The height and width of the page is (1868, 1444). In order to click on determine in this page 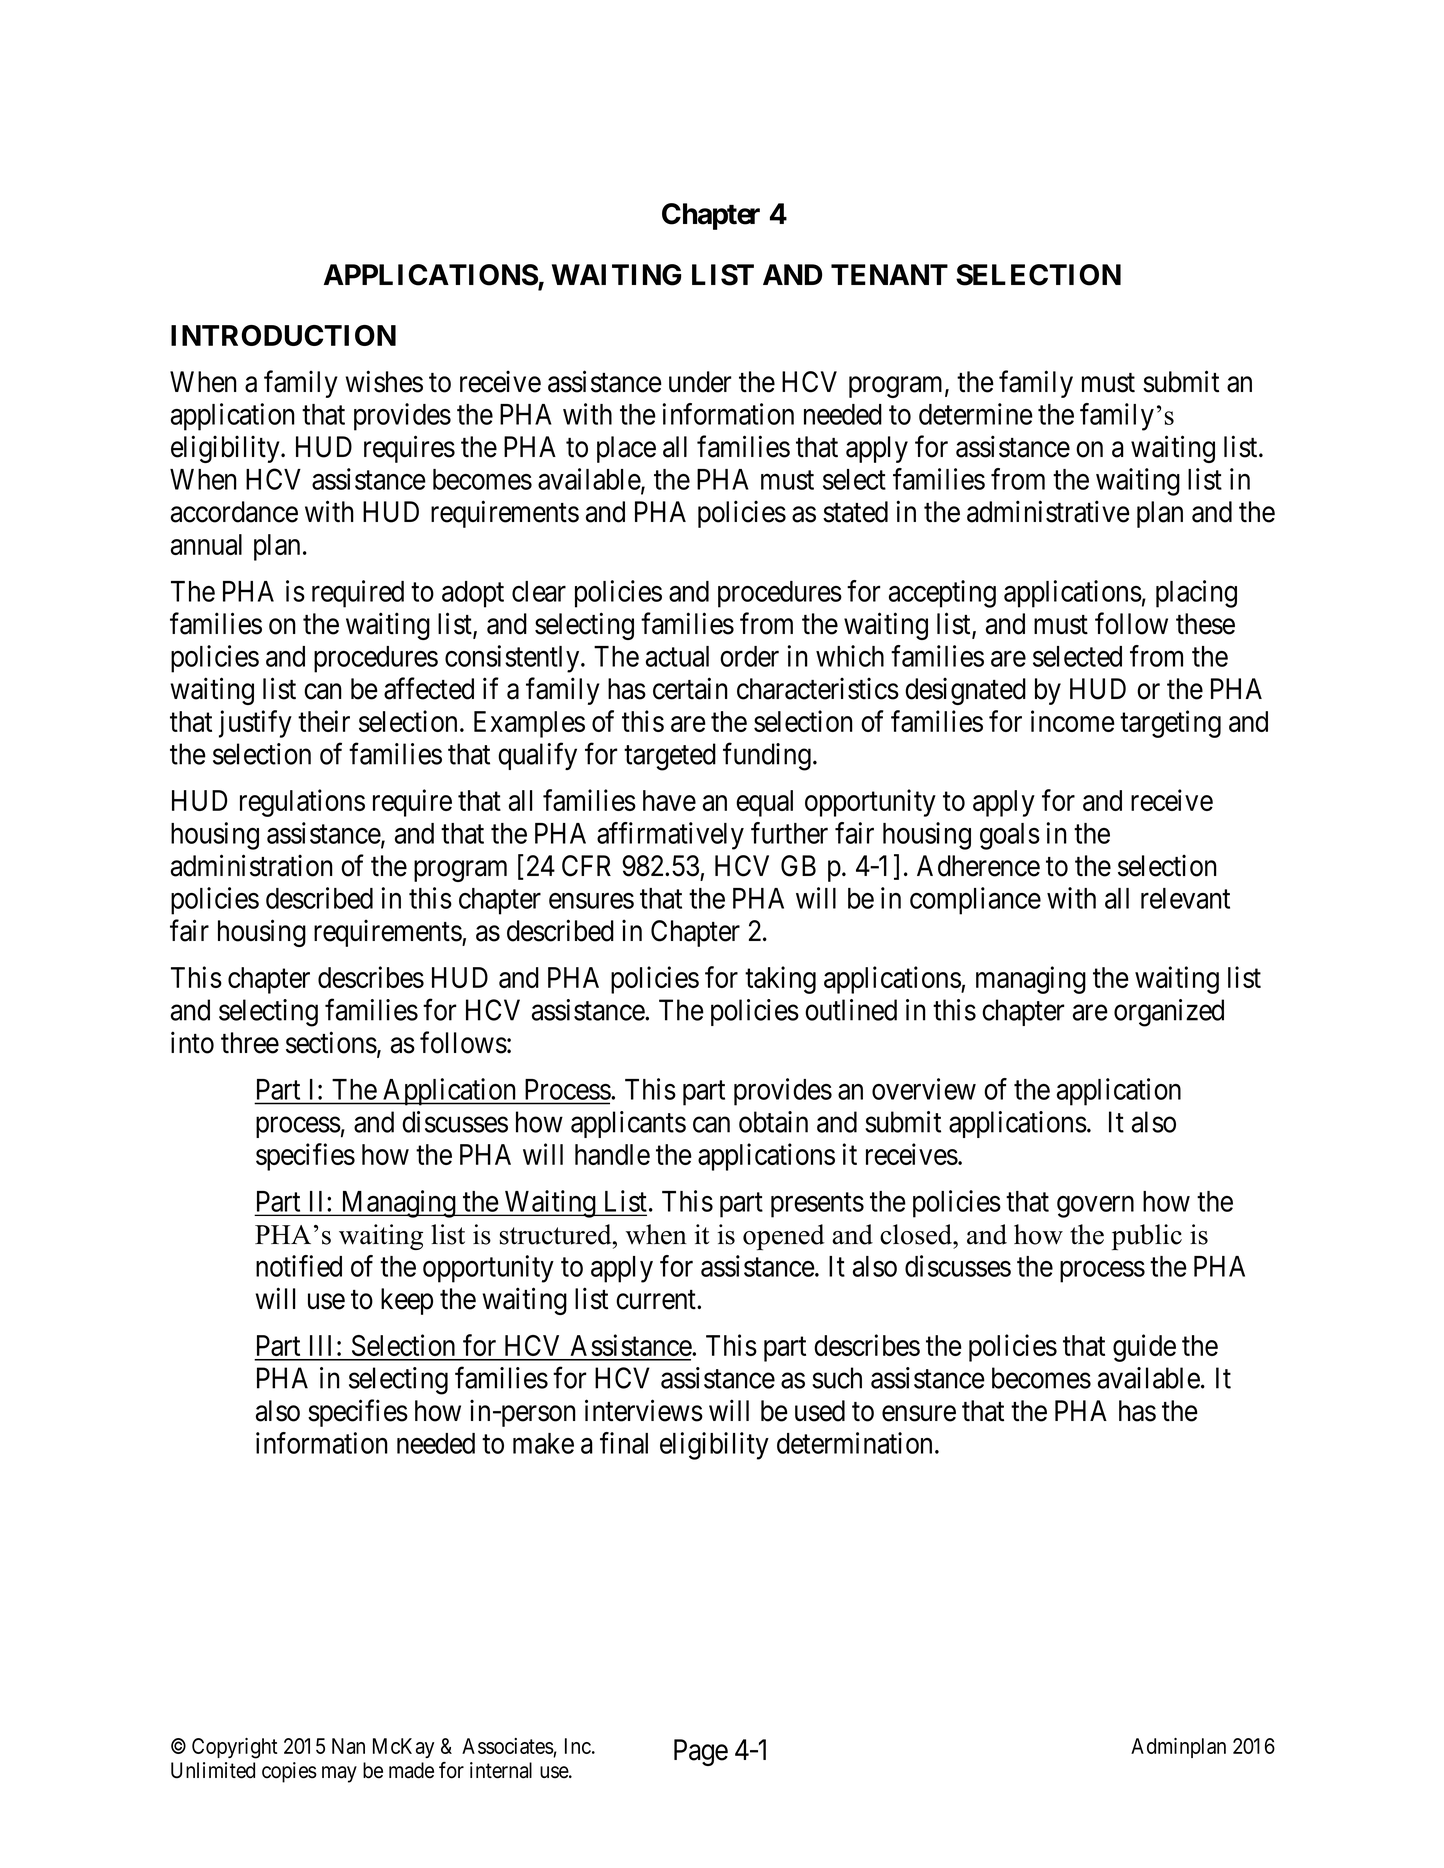, I will do `click(976, 414)`.
